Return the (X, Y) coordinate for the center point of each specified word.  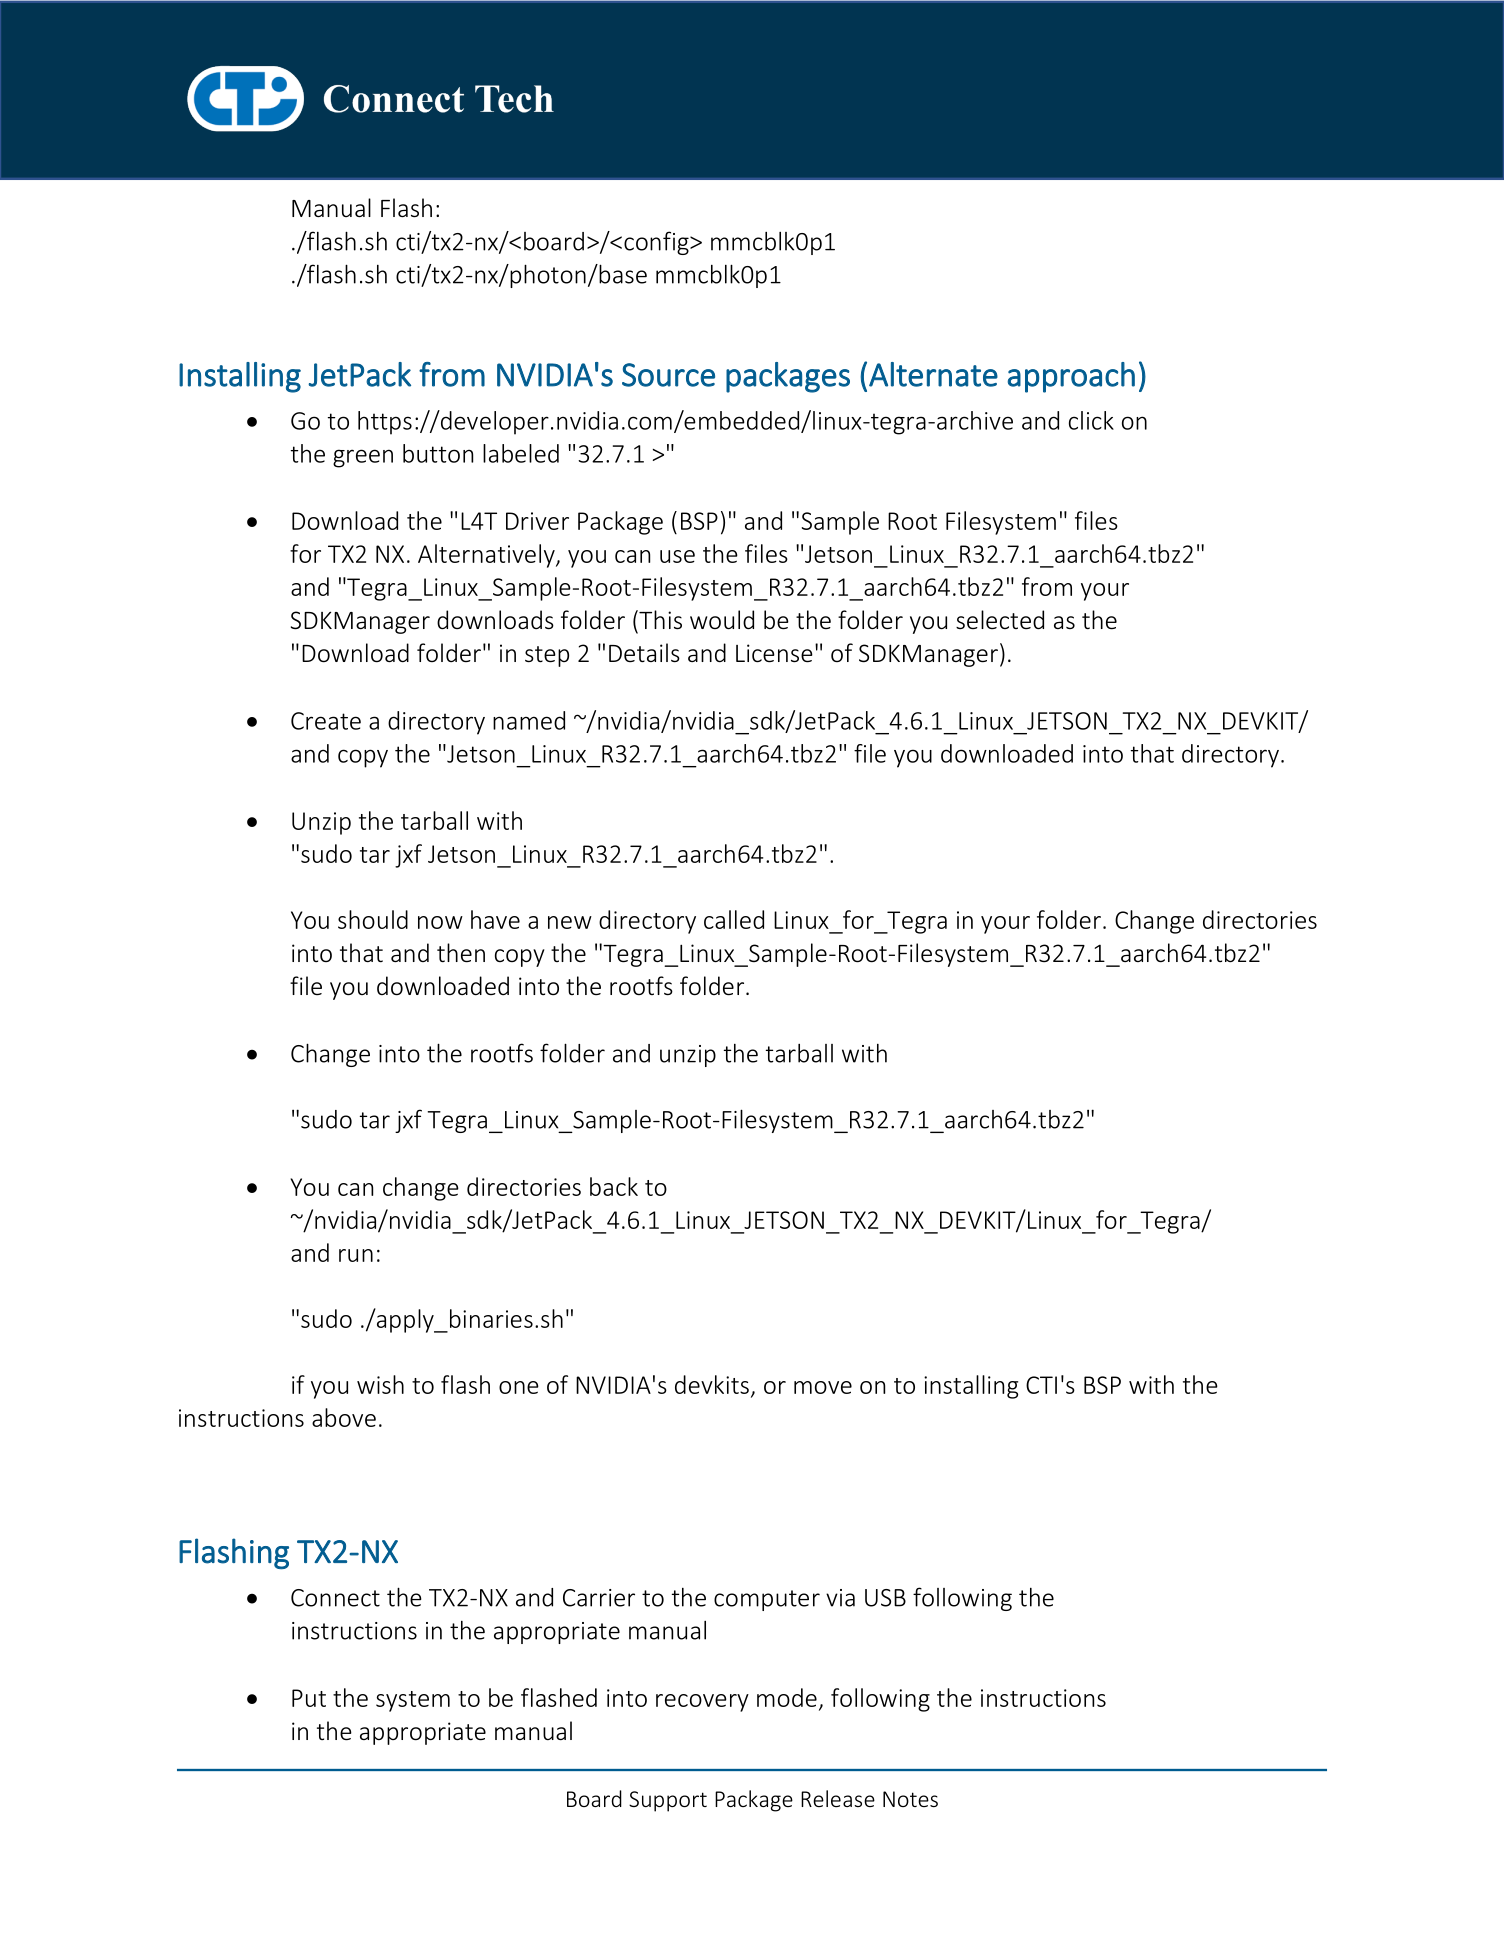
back (614, 1186)
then (461, 953)
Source (668, 375)
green (363, 458)
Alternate (933, 374)
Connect (335, 1598)
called (734, 919)
